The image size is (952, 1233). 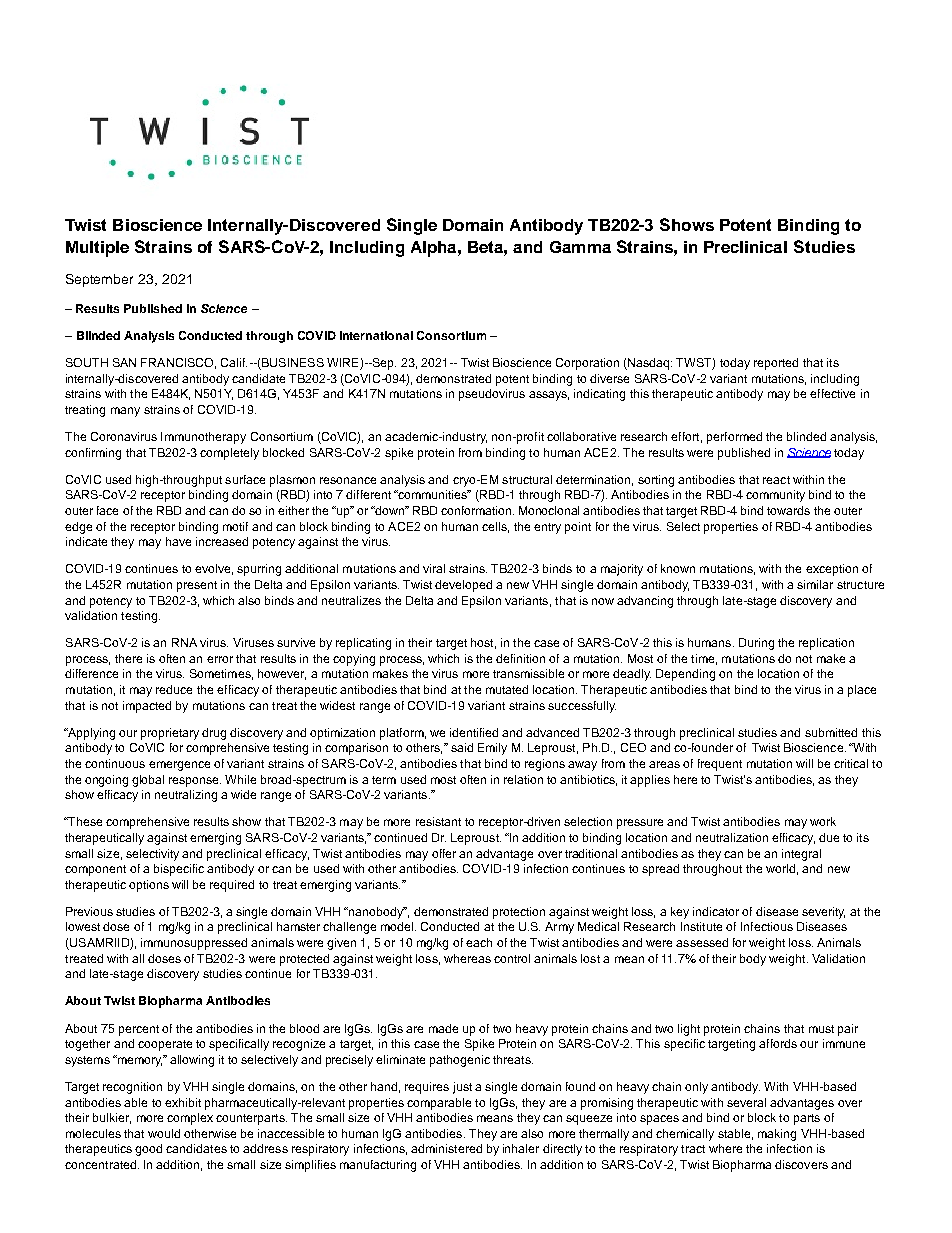 I want to click on Gamma, so click(x=580, y=247).
